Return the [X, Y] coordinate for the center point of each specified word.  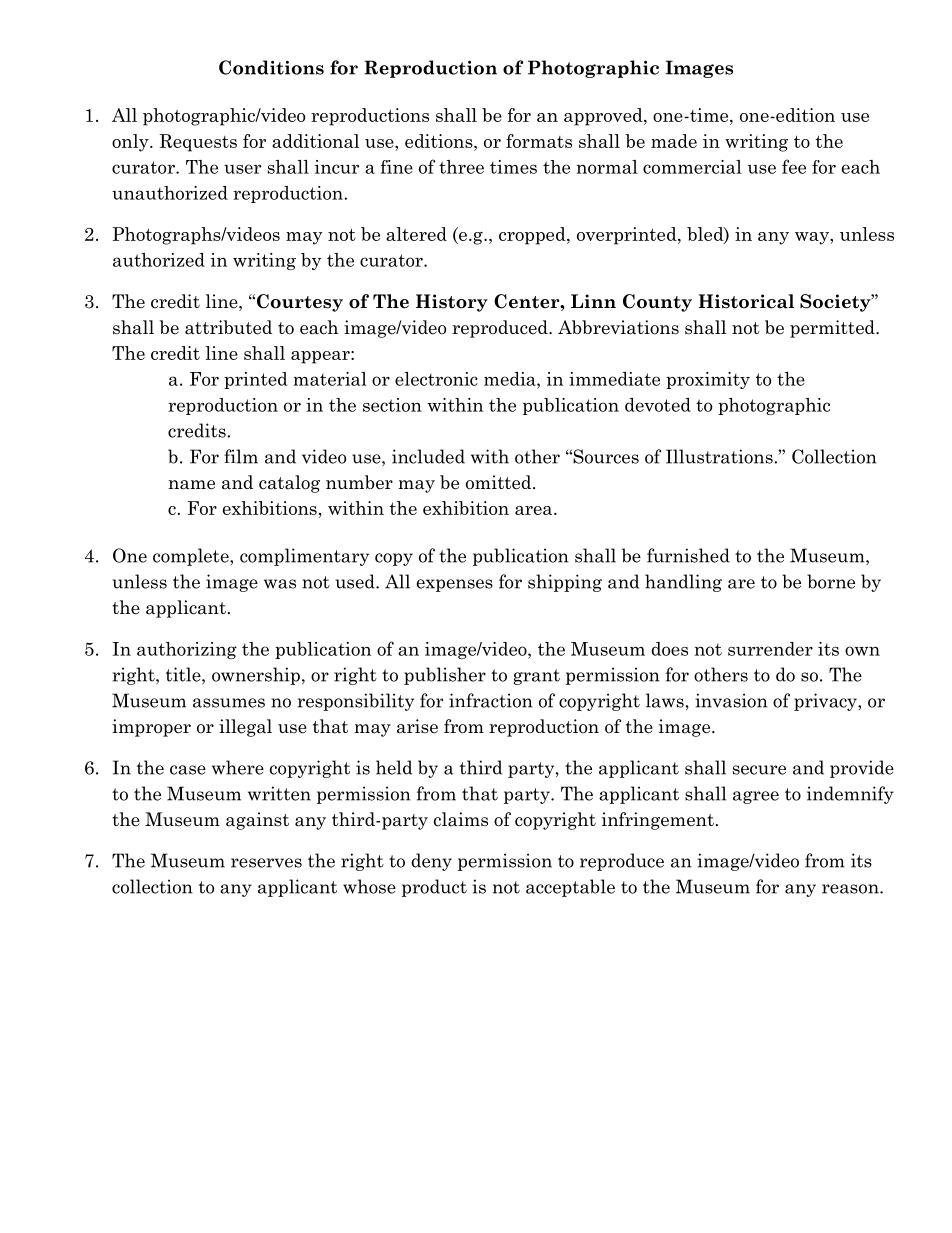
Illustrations [720, 456]
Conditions [271, 67]
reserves [266, 863]
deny [431, 862]
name [191, 485]
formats [539, 141]
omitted [500, 482]
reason [851, 889]
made [674, 141]
